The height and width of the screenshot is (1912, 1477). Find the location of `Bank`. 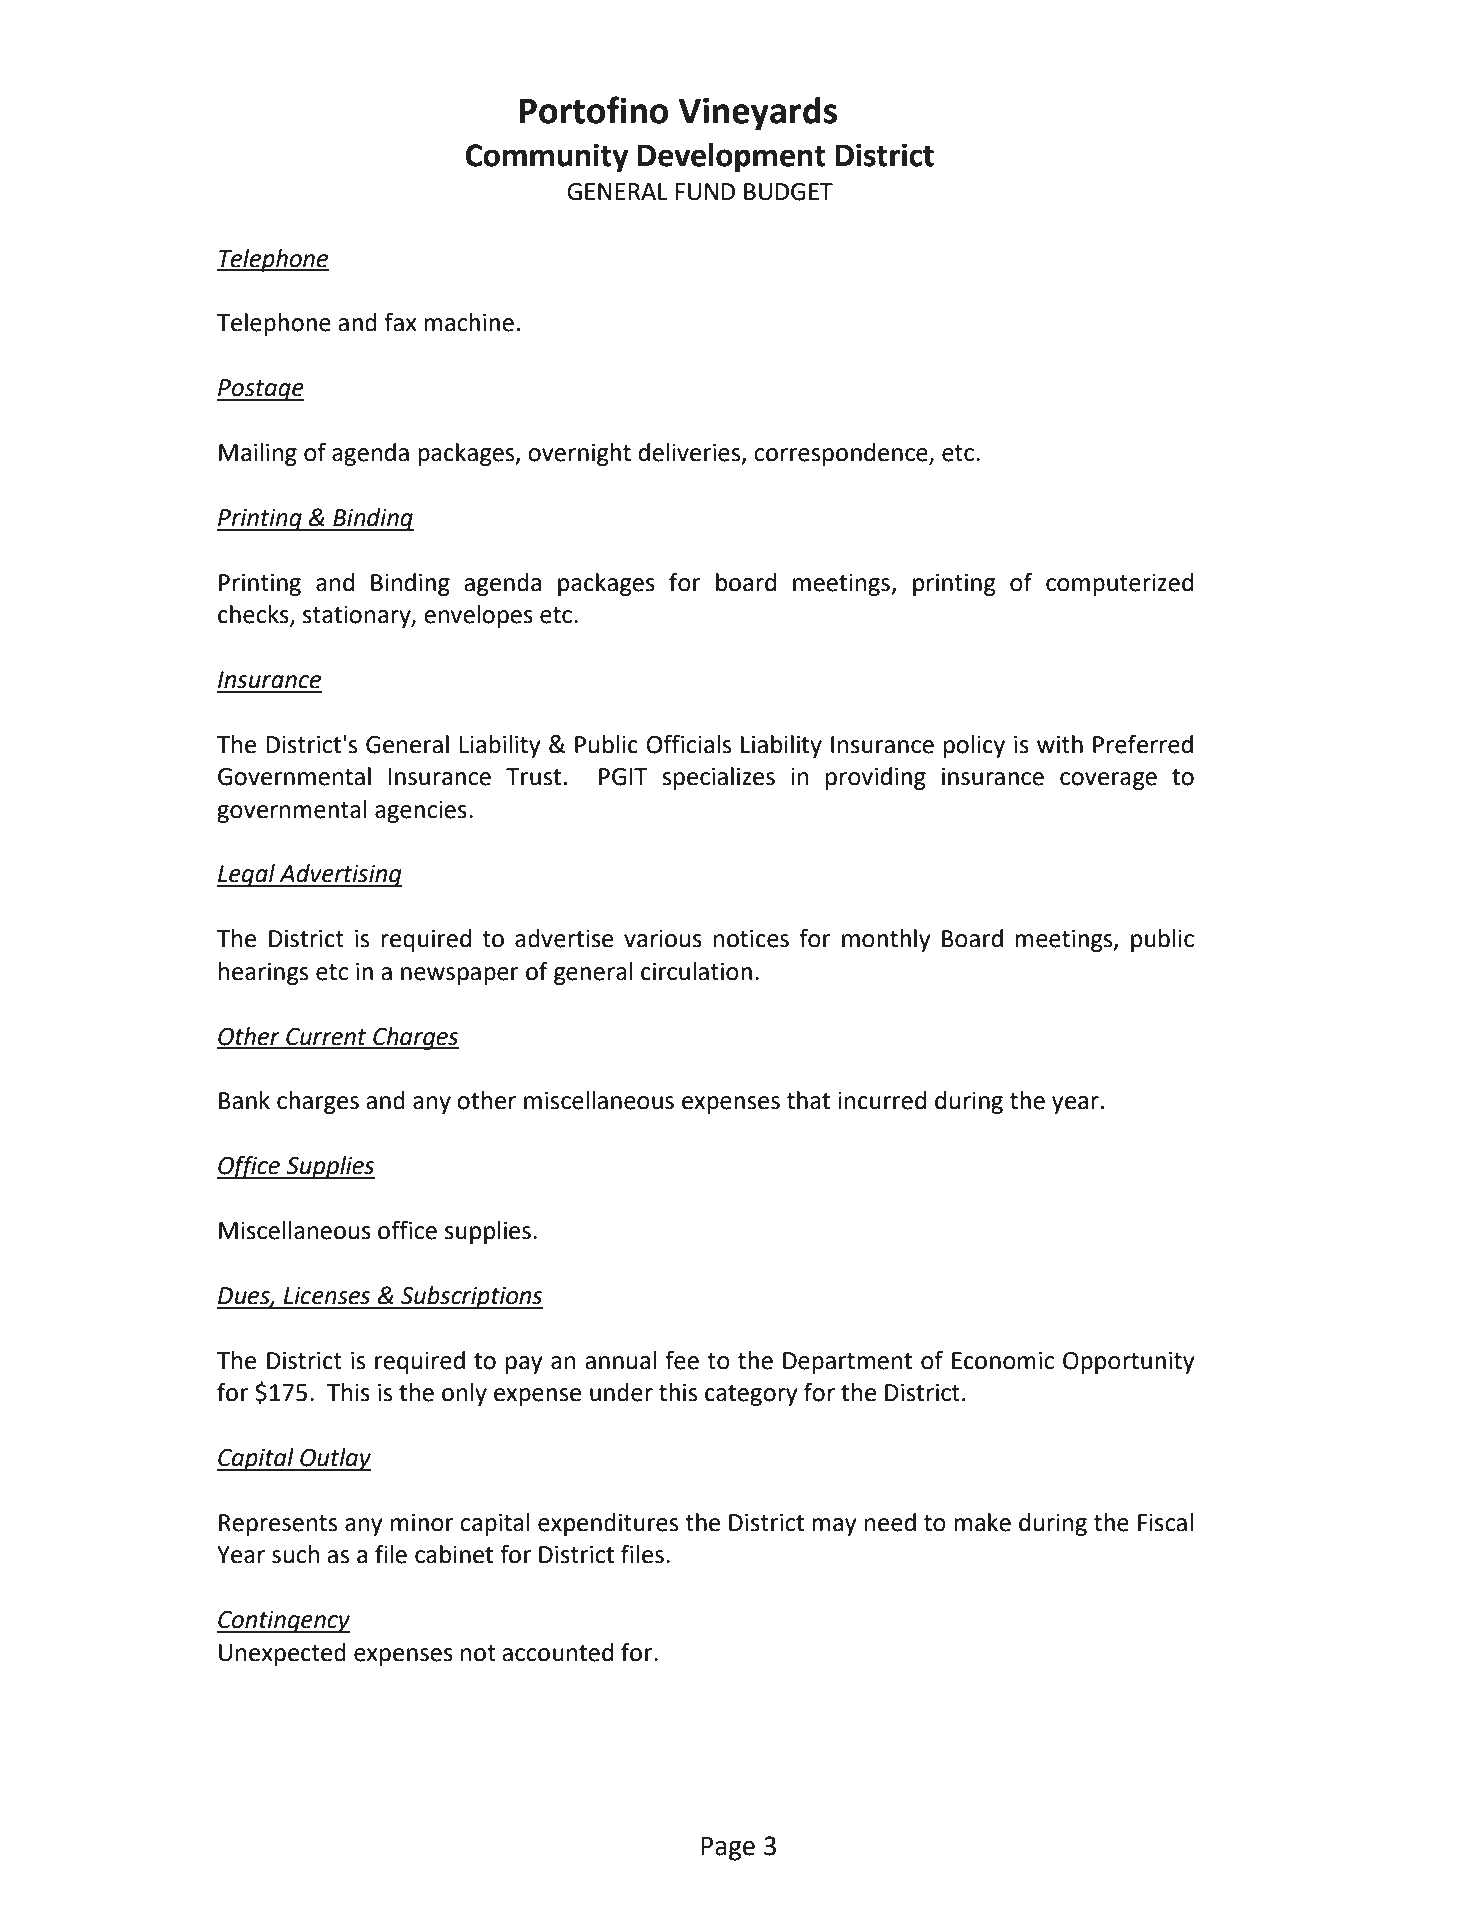

Bank is located at coordinates (244, 1100).
